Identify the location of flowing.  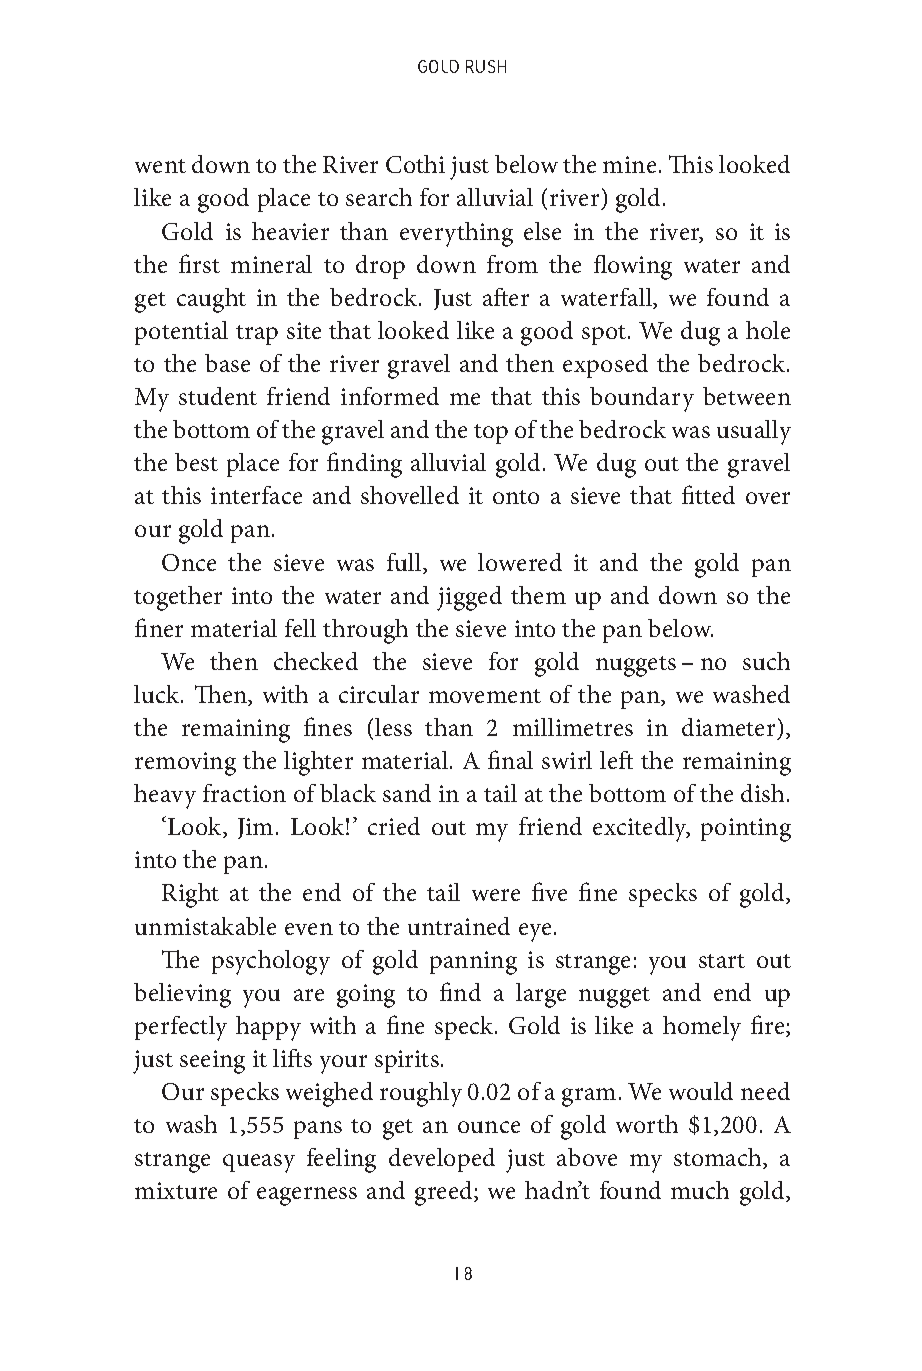
(633, 267).
